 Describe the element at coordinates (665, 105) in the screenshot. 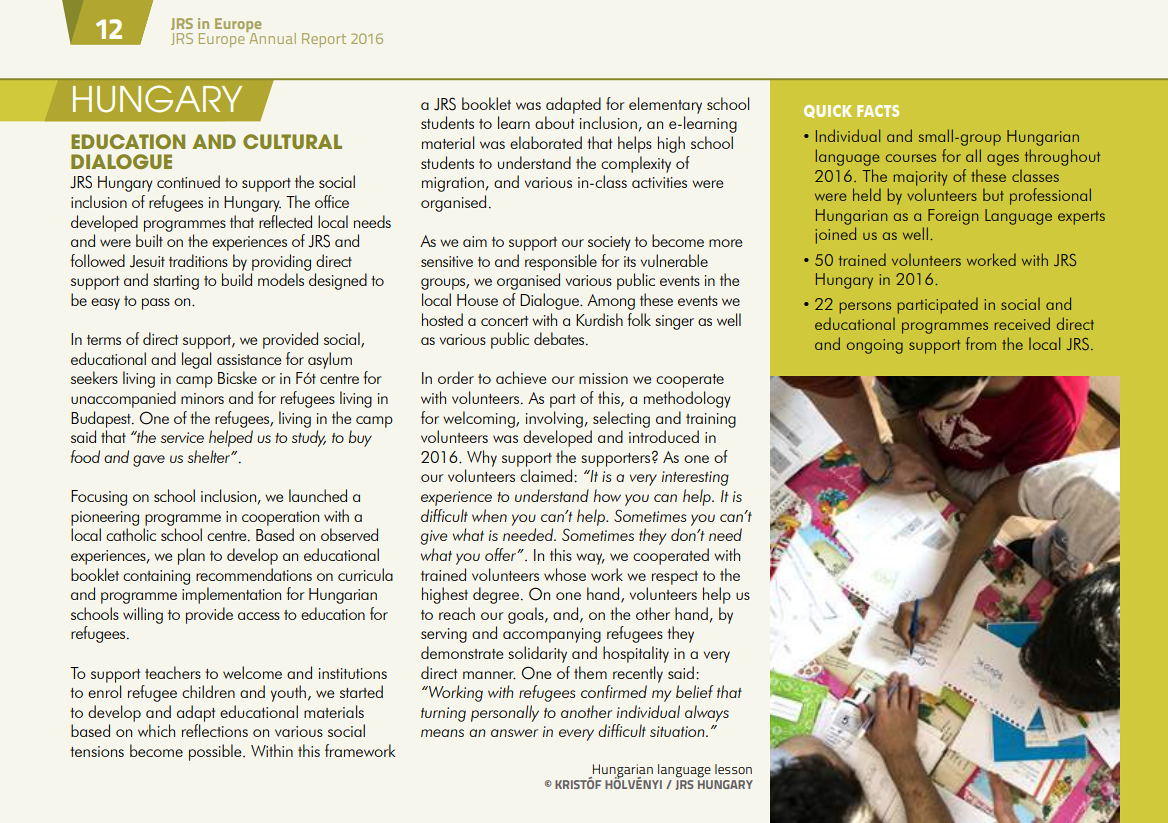

I see `elementary` at that location.
